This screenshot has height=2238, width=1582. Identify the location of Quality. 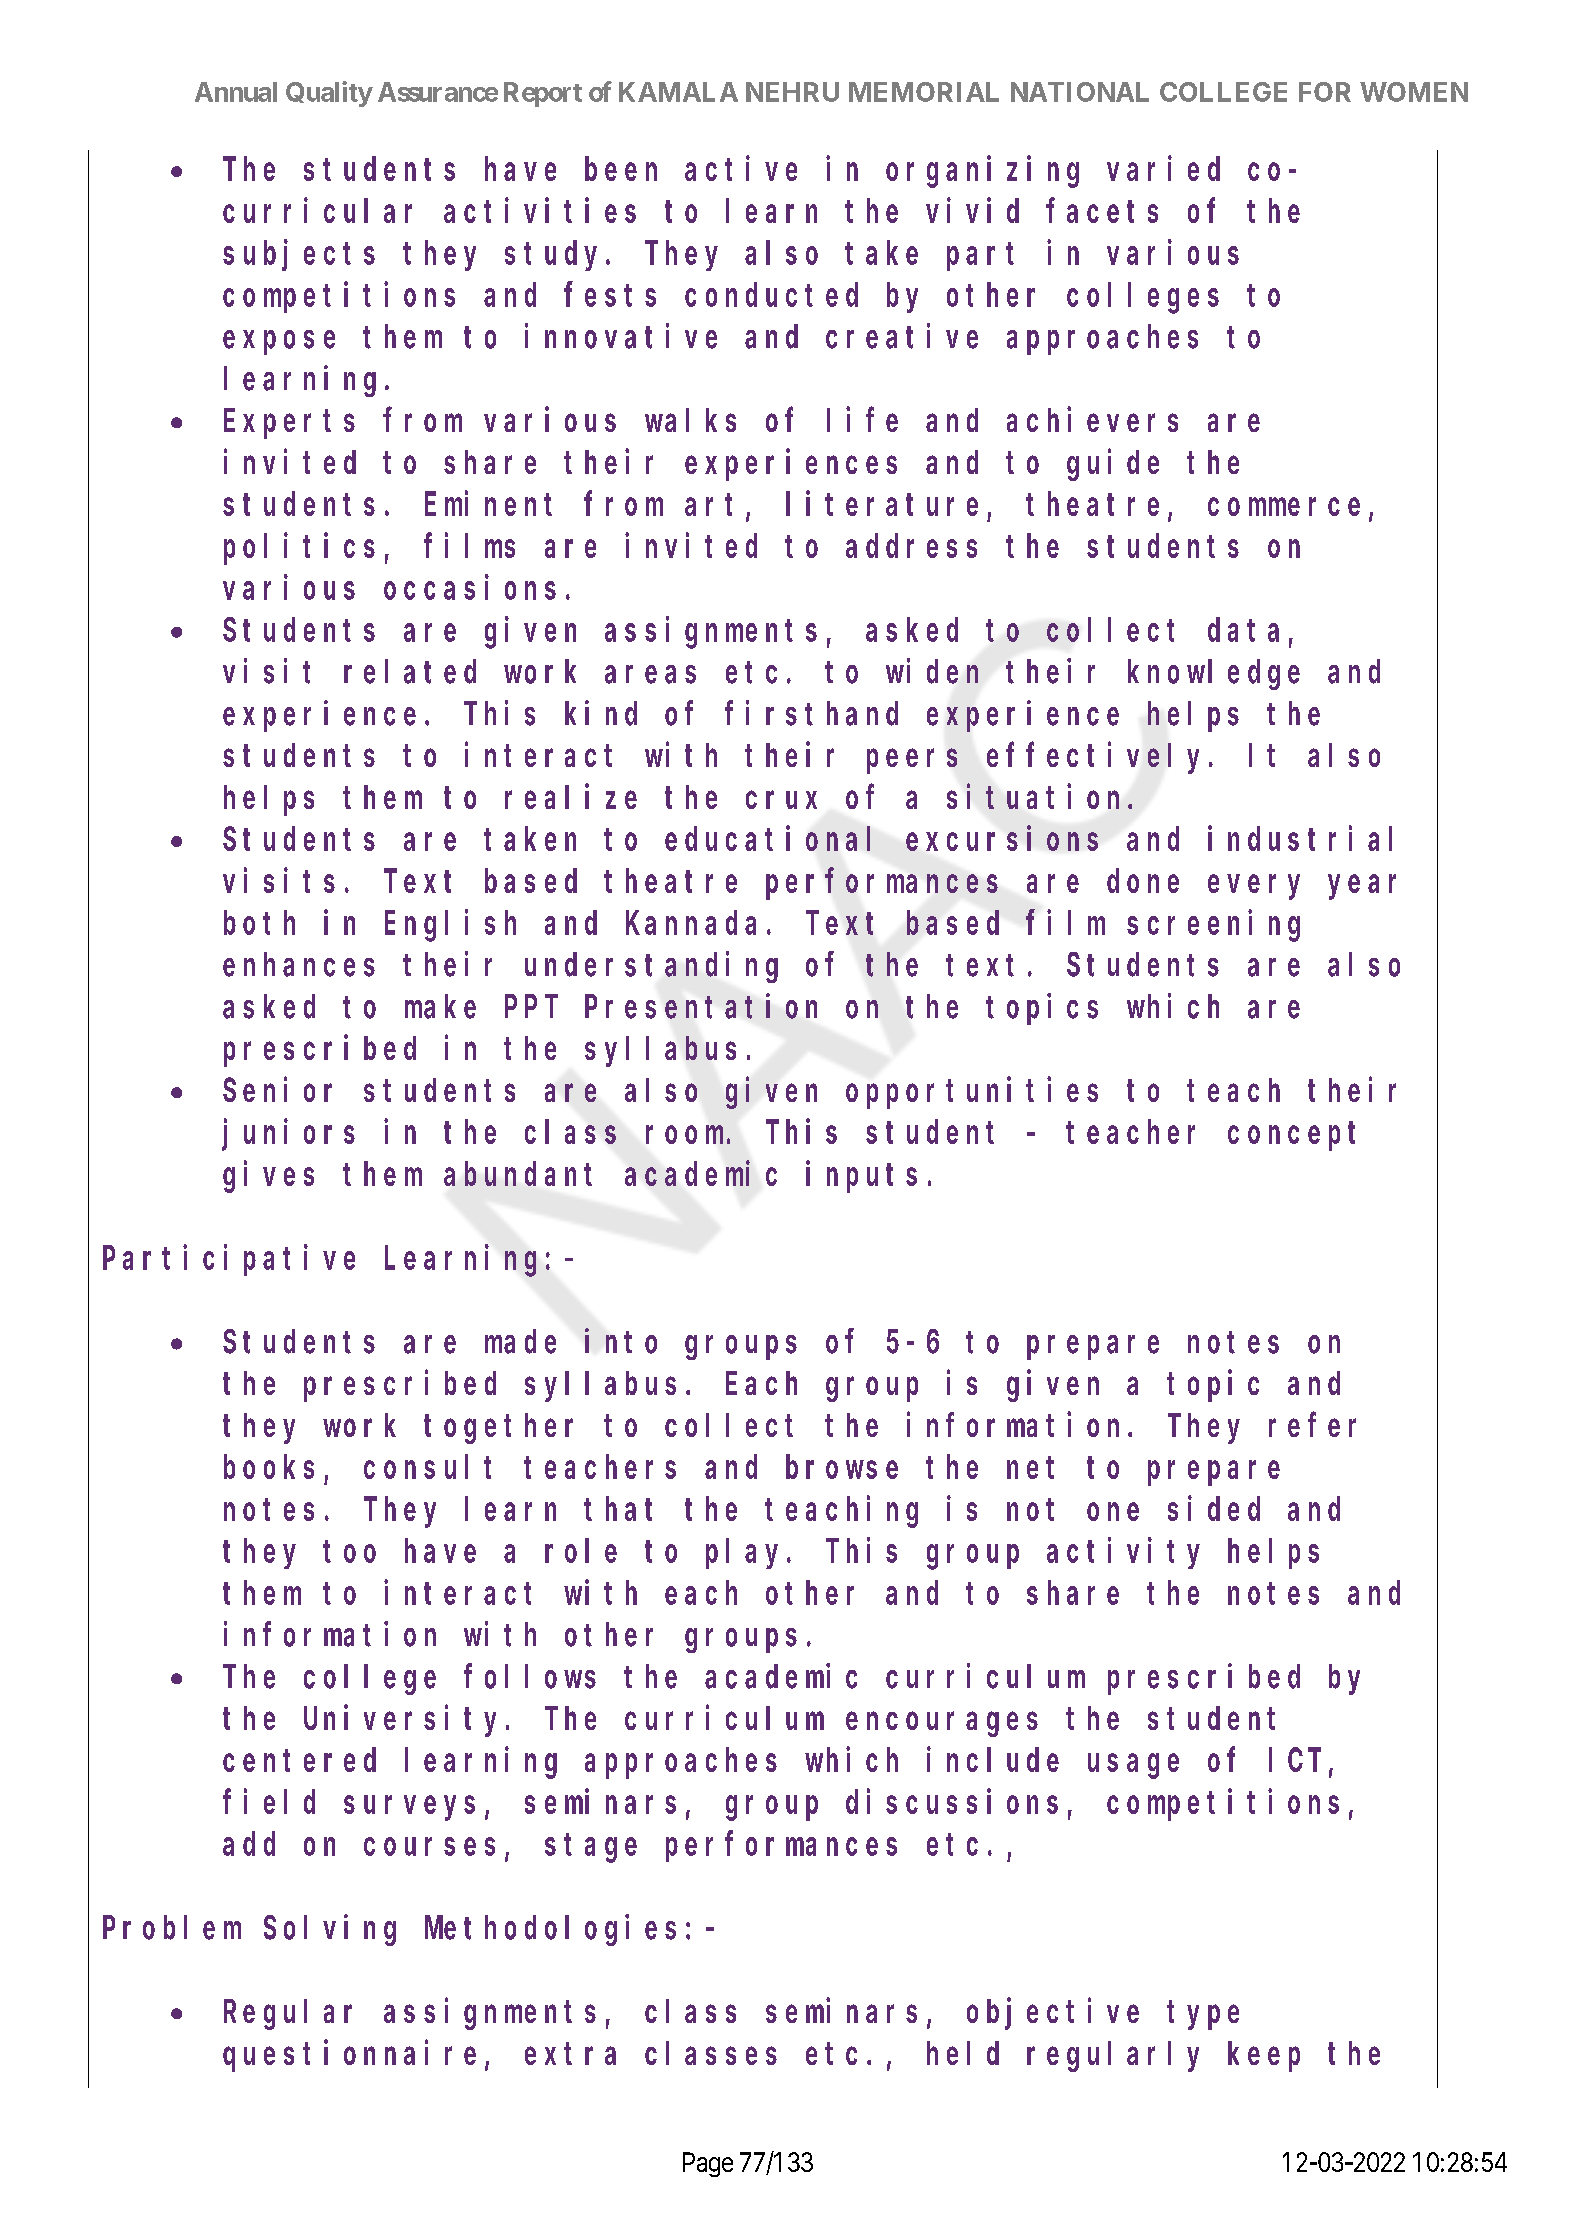
(329, 94).
